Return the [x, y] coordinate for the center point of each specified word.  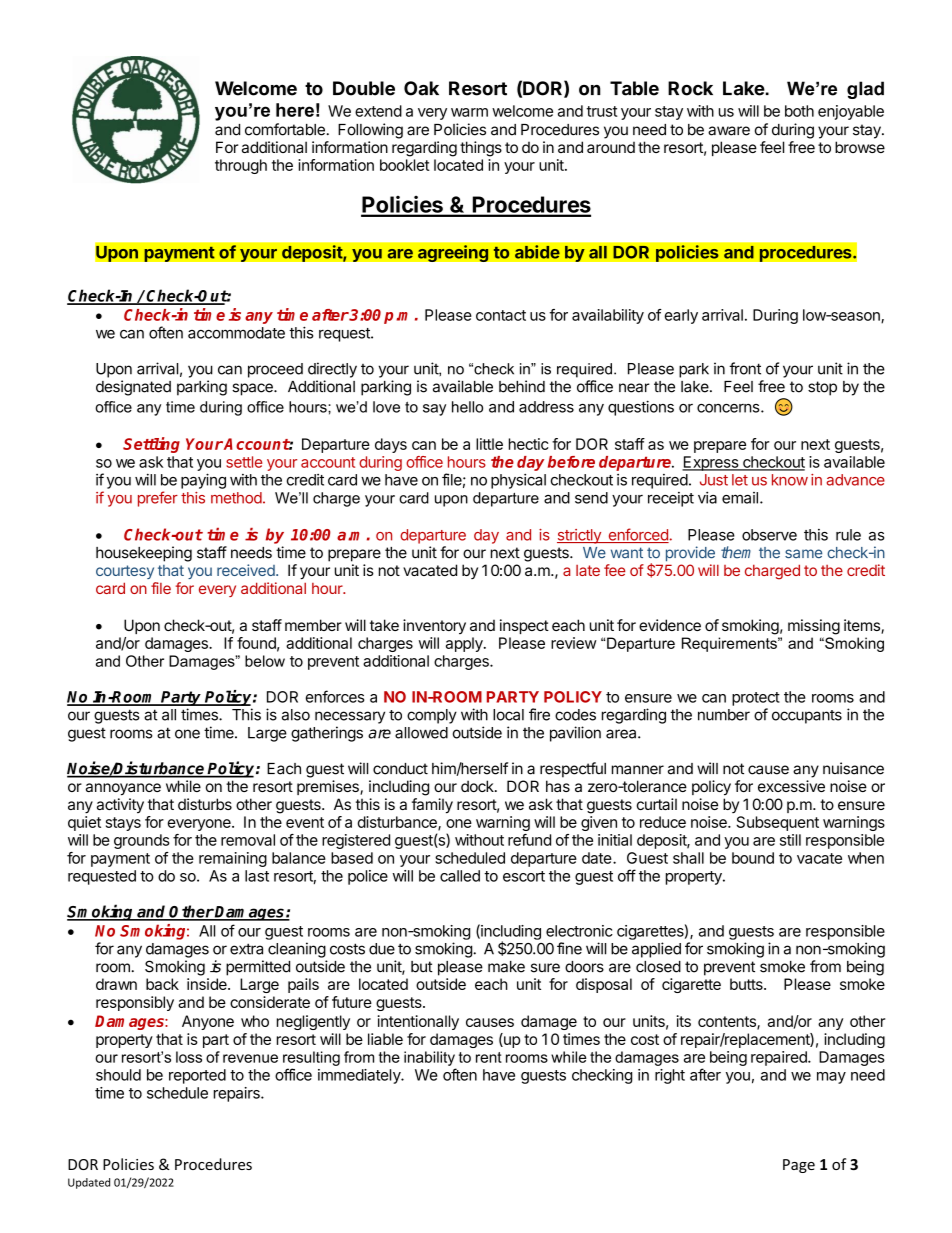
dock [478, 786]
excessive [791, 786]
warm [469, 112]
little [489, 444]
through [241, 166]
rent [489, 1057]
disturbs [205, 804]
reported [197, 1076]
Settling [151, 445]
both [799, 111]
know [790, 480]
